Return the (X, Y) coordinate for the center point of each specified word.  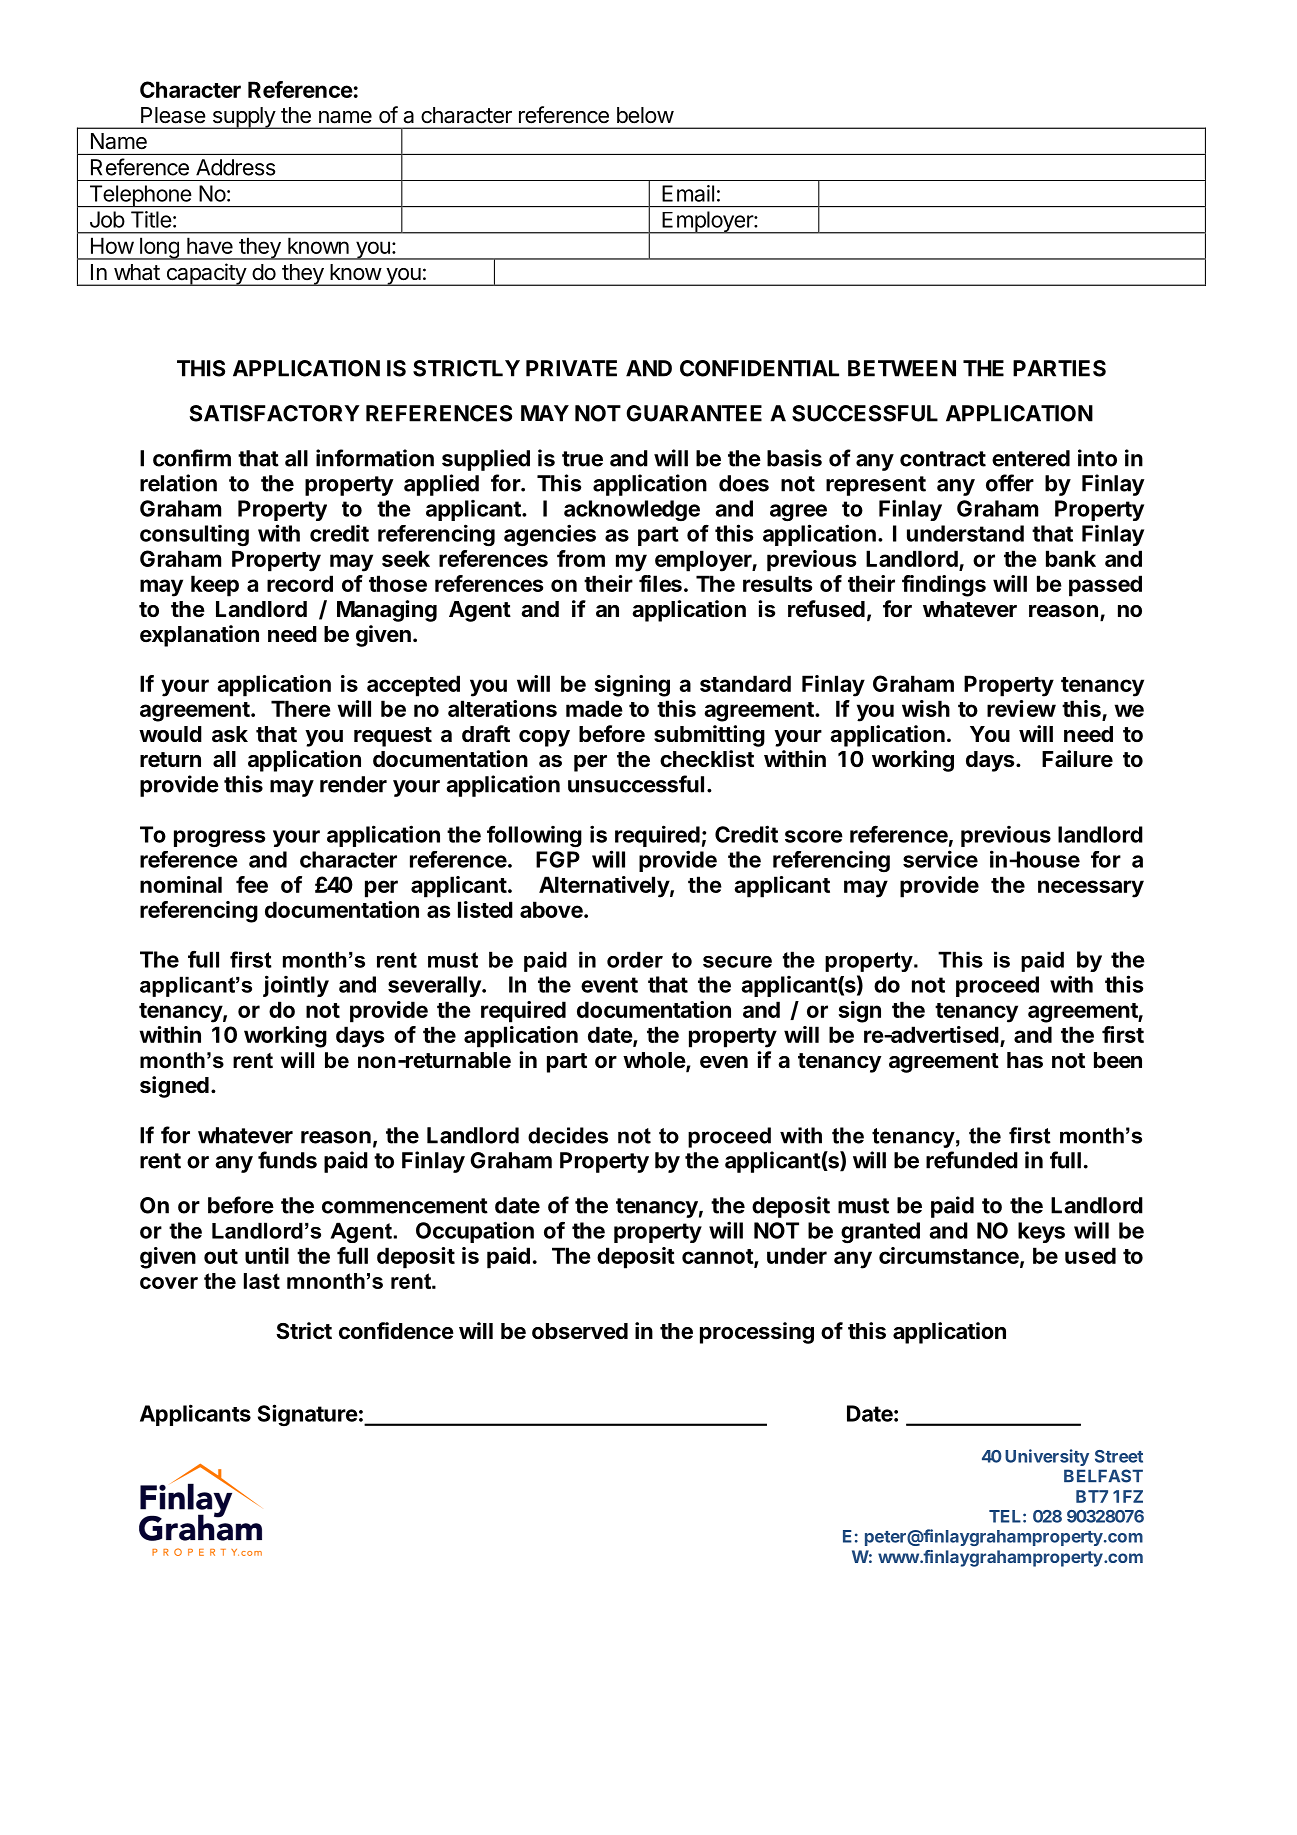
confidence (396, 1331)
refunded (972, 1160)
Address (235, 167)
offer (1010, 483)
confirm (192, 458)
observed (580, 1331)
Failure (1077, 759)
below (645, 115)
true (582, 459)
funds (287, 1160)
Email (688, 193)
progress (219, 839)
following (534, 837)
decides (568, 1135)
